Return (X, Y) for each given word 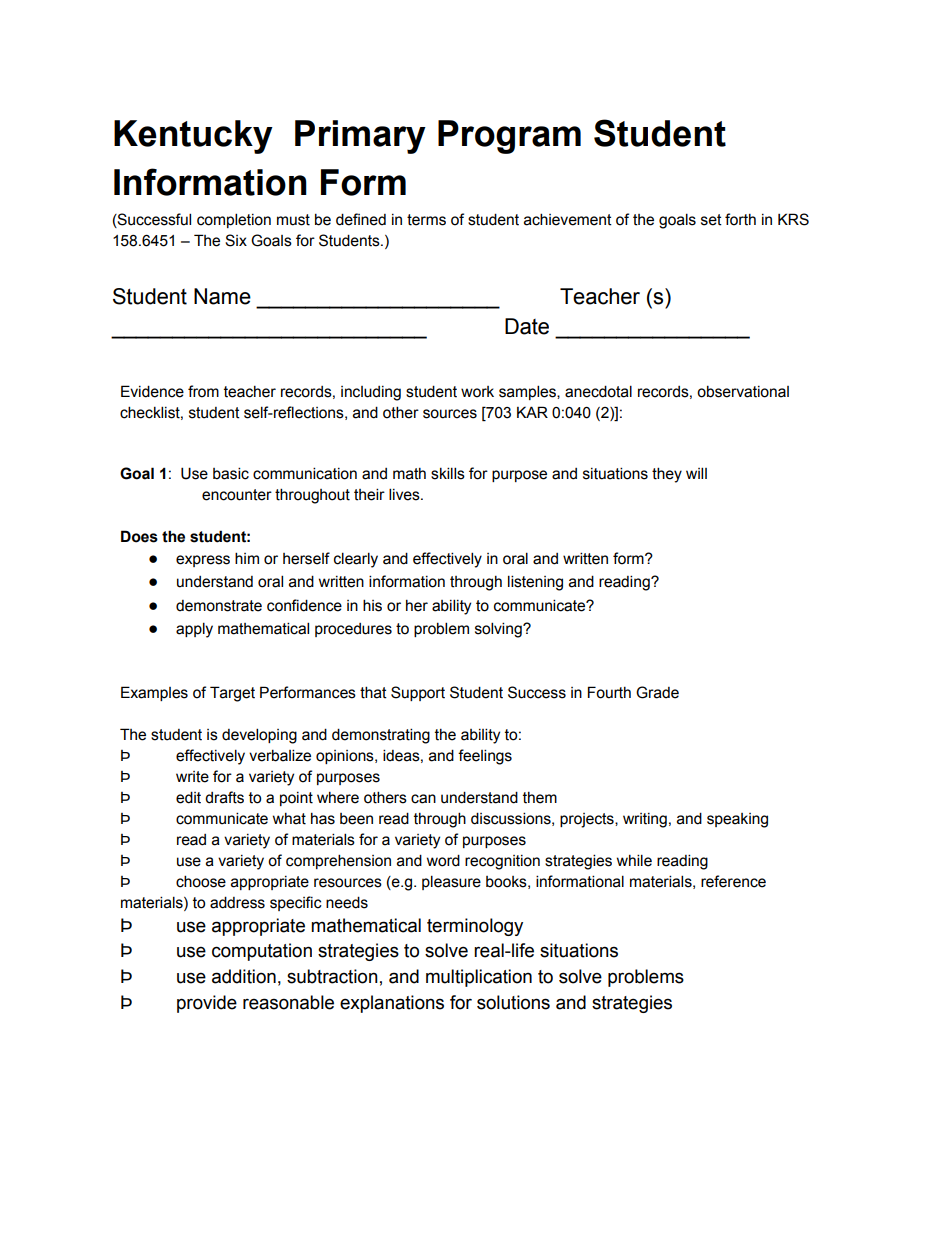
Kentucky (193, 137)
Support (418, 693)
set (711, 220)
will (696, 473)
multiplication (479, 978)
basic (231, 473)
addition (244, 976)
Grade (657, 692)
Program (509, 137)
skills (448, 473)
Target (232, 694)
